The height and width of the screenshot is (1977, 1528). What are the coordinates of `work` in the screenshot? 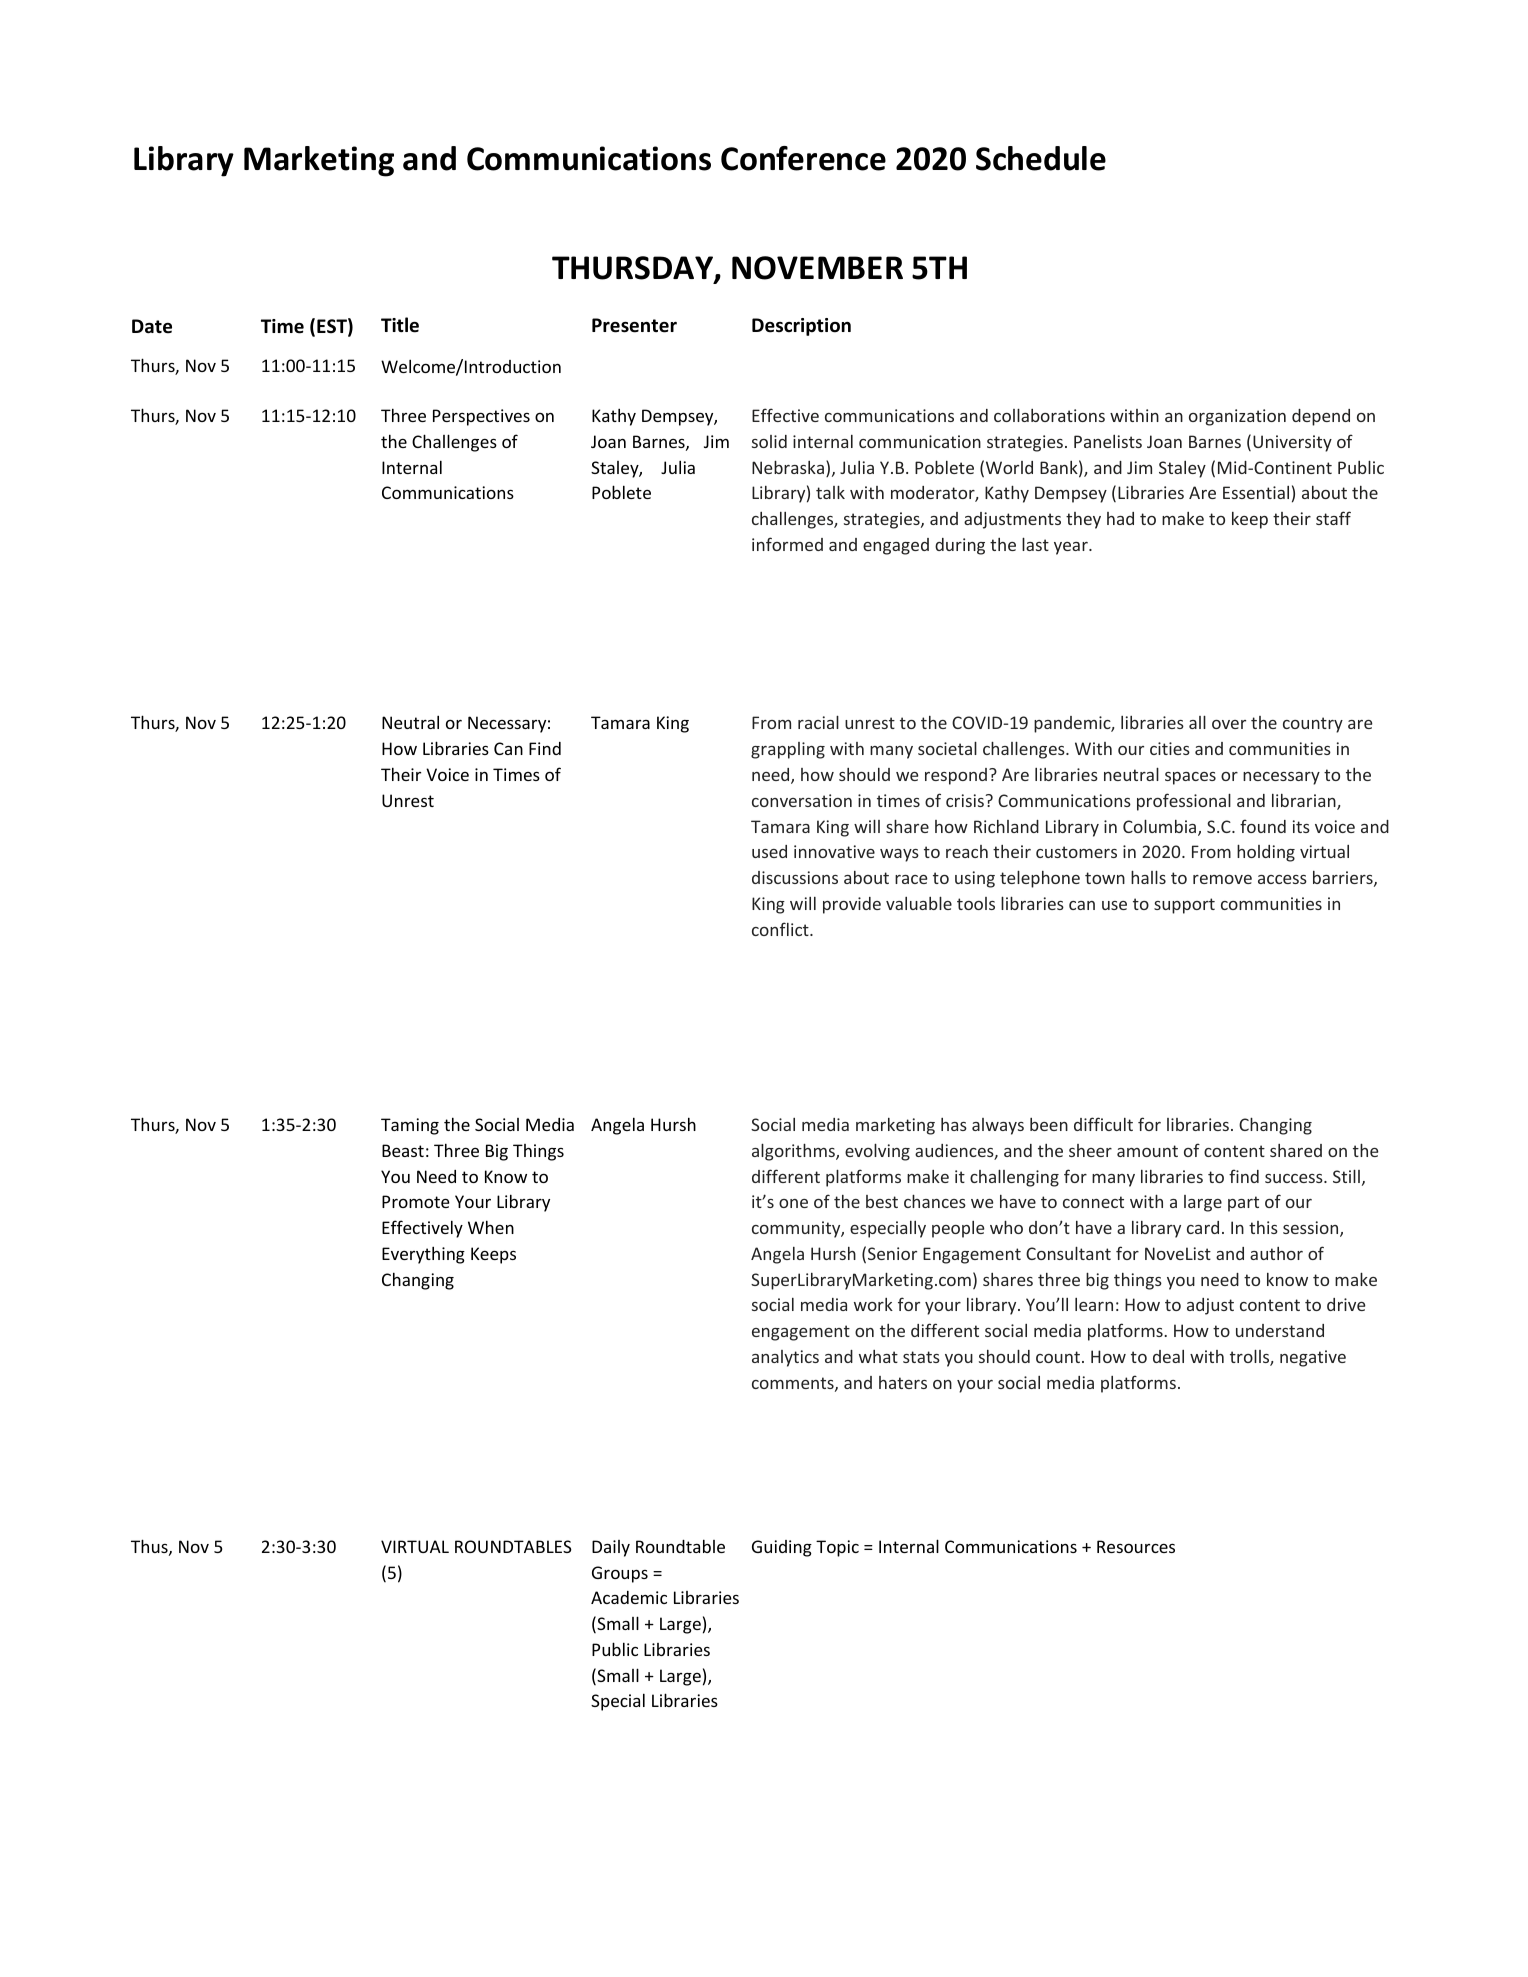 It's located at (873, 1304).
